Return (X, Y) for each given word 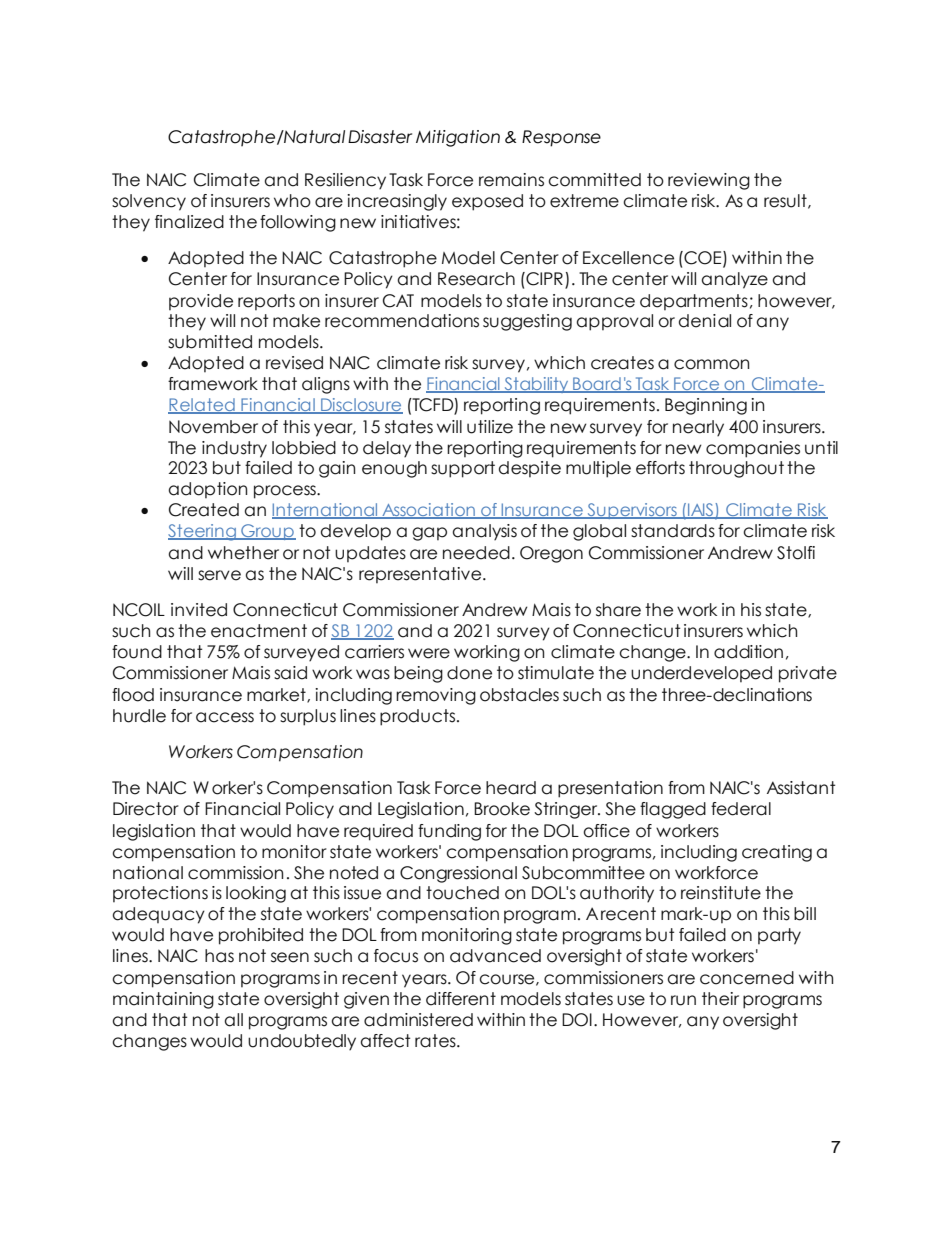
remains (511, 180)
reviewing (709, 181)
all (233, 1020)
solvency (149, 202)
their (720, 999)
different (461, 999)
